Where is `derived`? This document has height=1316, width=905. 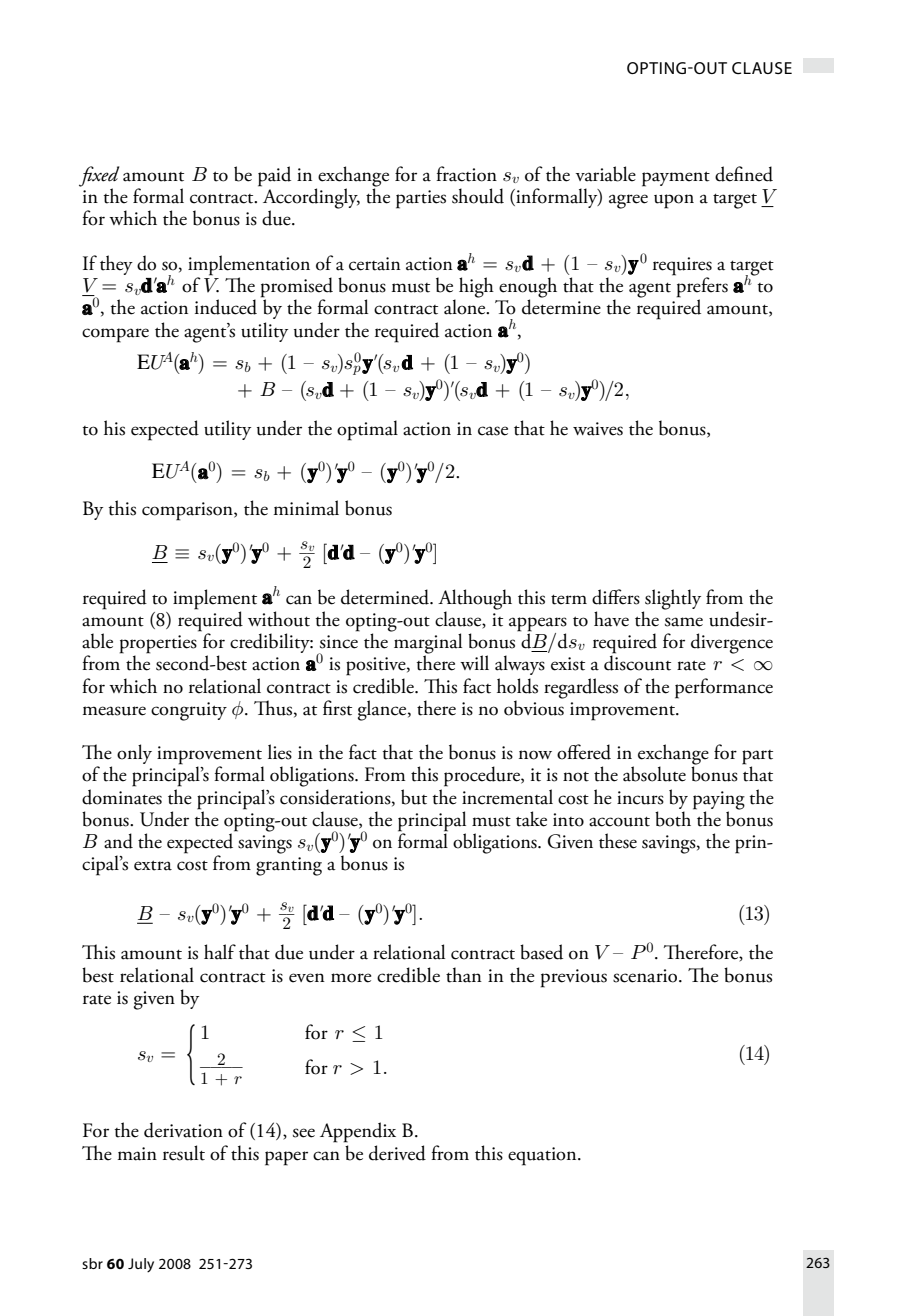
derived is located at coordinates (397, 1153).
